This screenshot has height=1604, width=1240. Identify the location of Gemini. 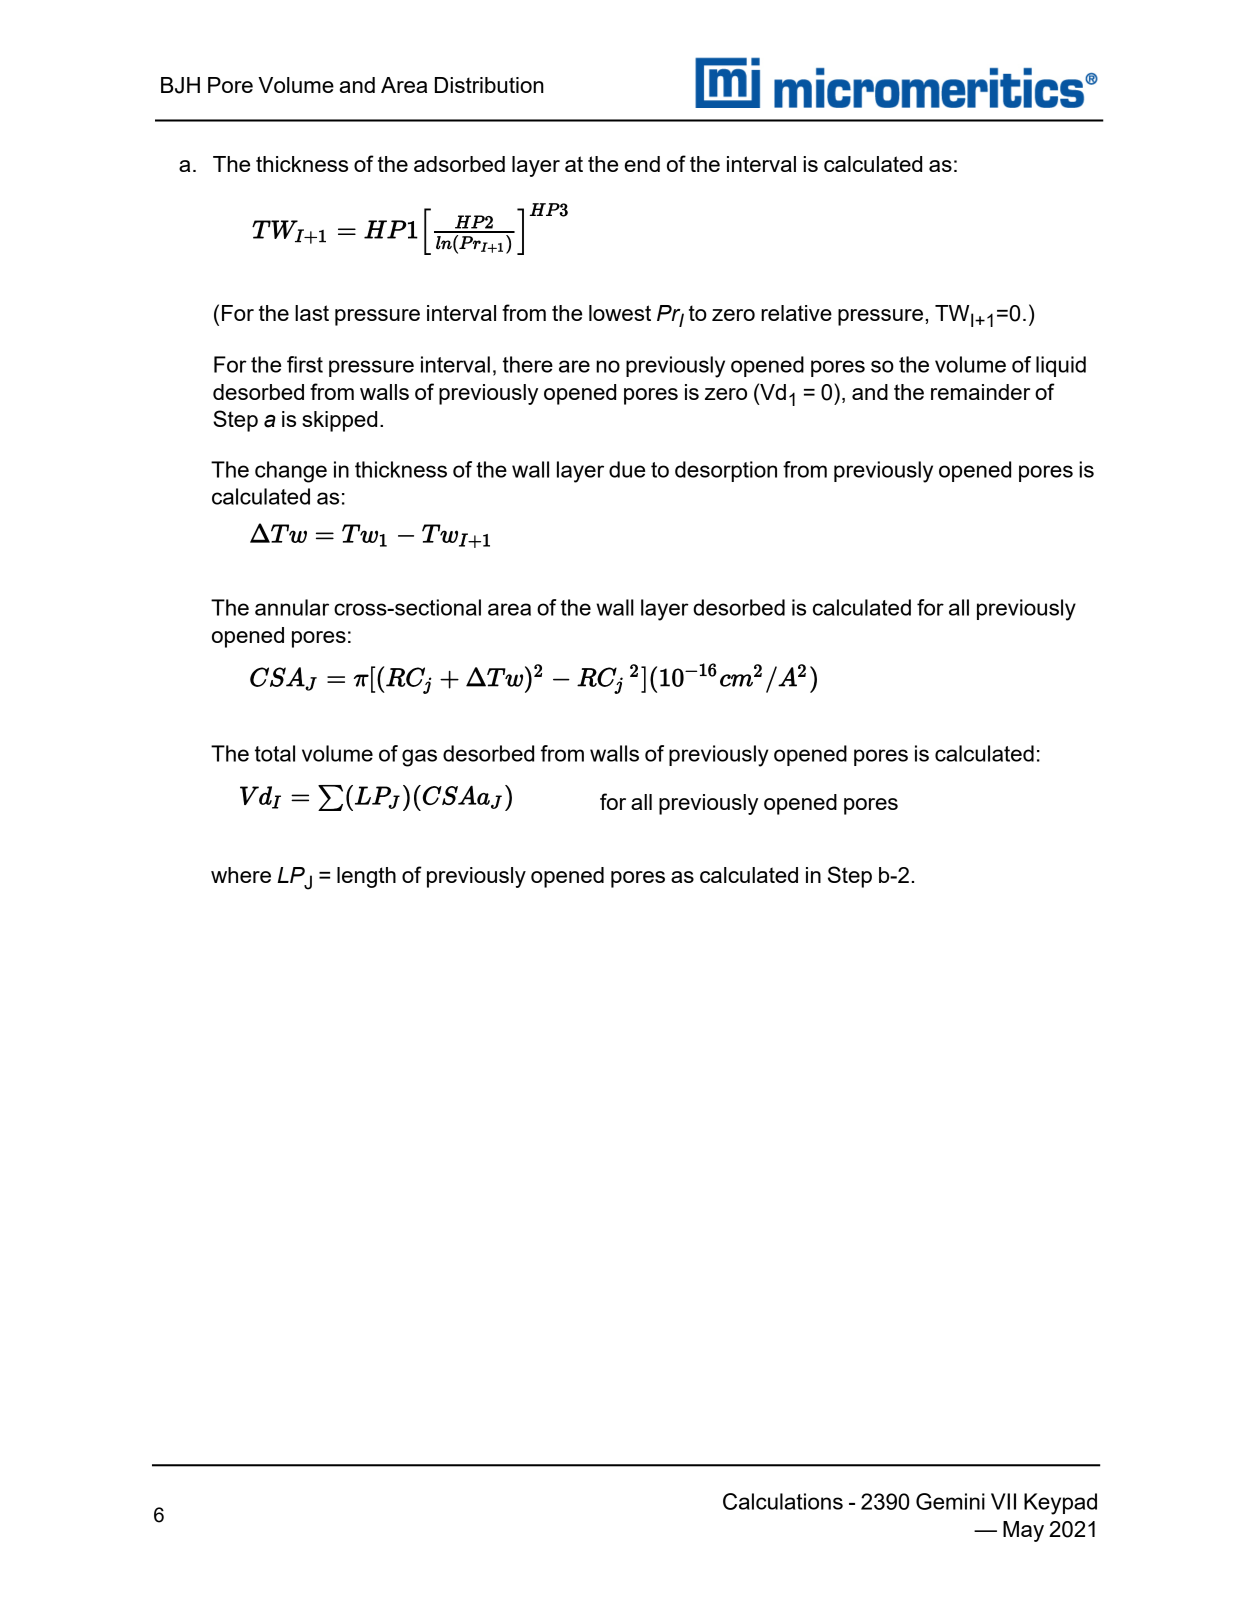
(950, 1501).
